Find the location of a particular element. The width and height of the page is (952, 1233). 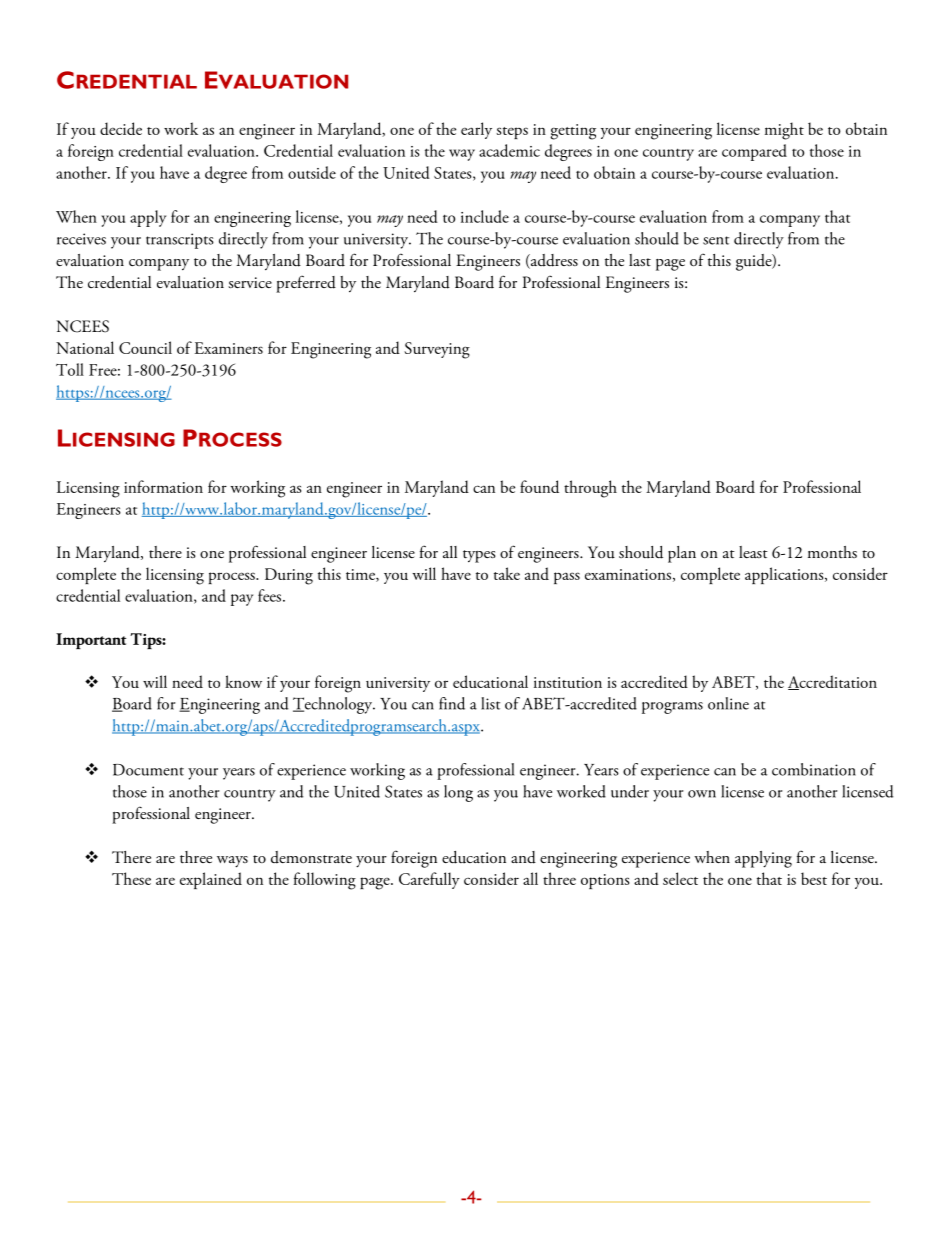

compared is located at coordinates (754, 152).
